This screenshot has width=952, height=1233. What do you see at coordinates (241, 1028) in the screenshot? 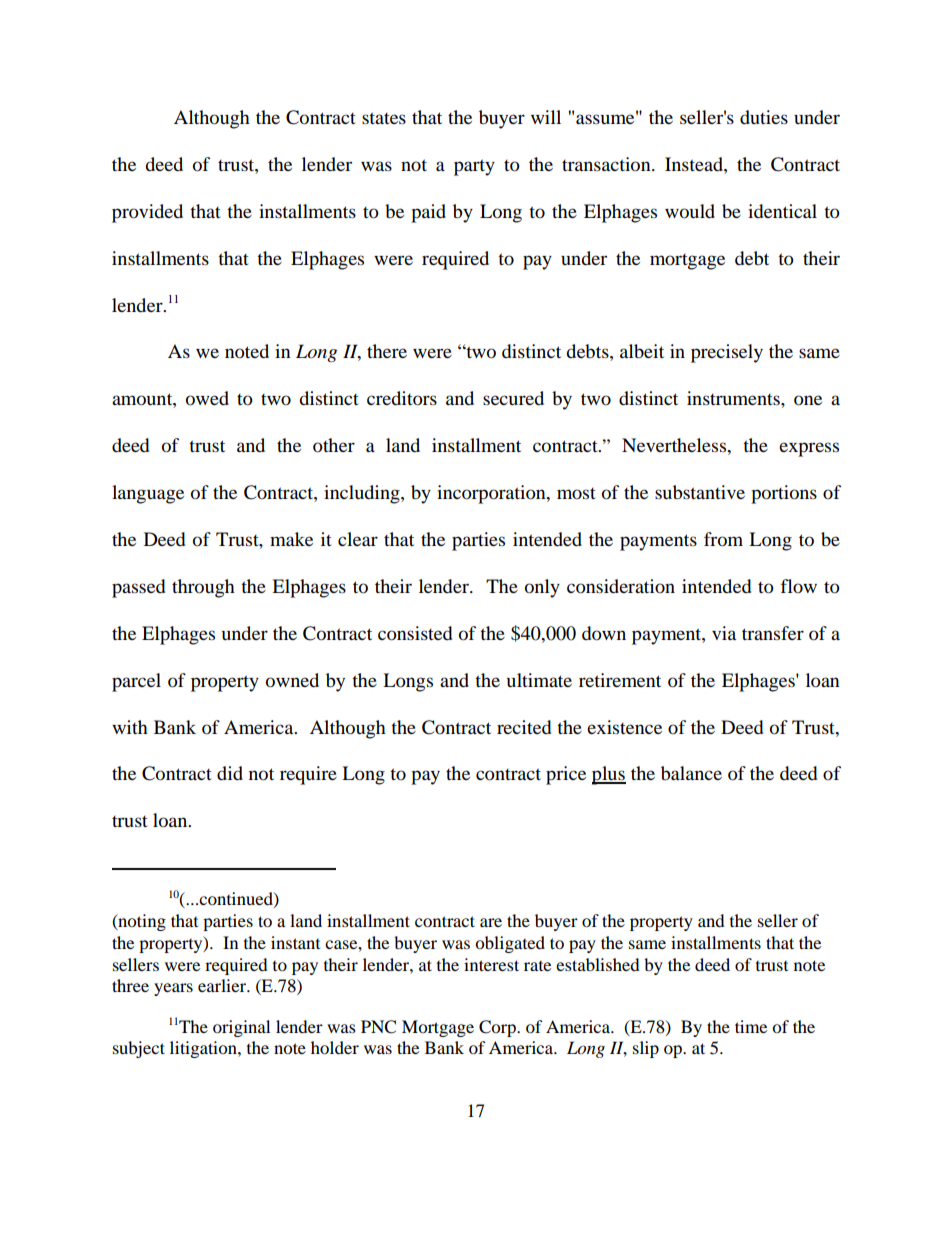
I see `original` at bounding box center [241, 1028].
